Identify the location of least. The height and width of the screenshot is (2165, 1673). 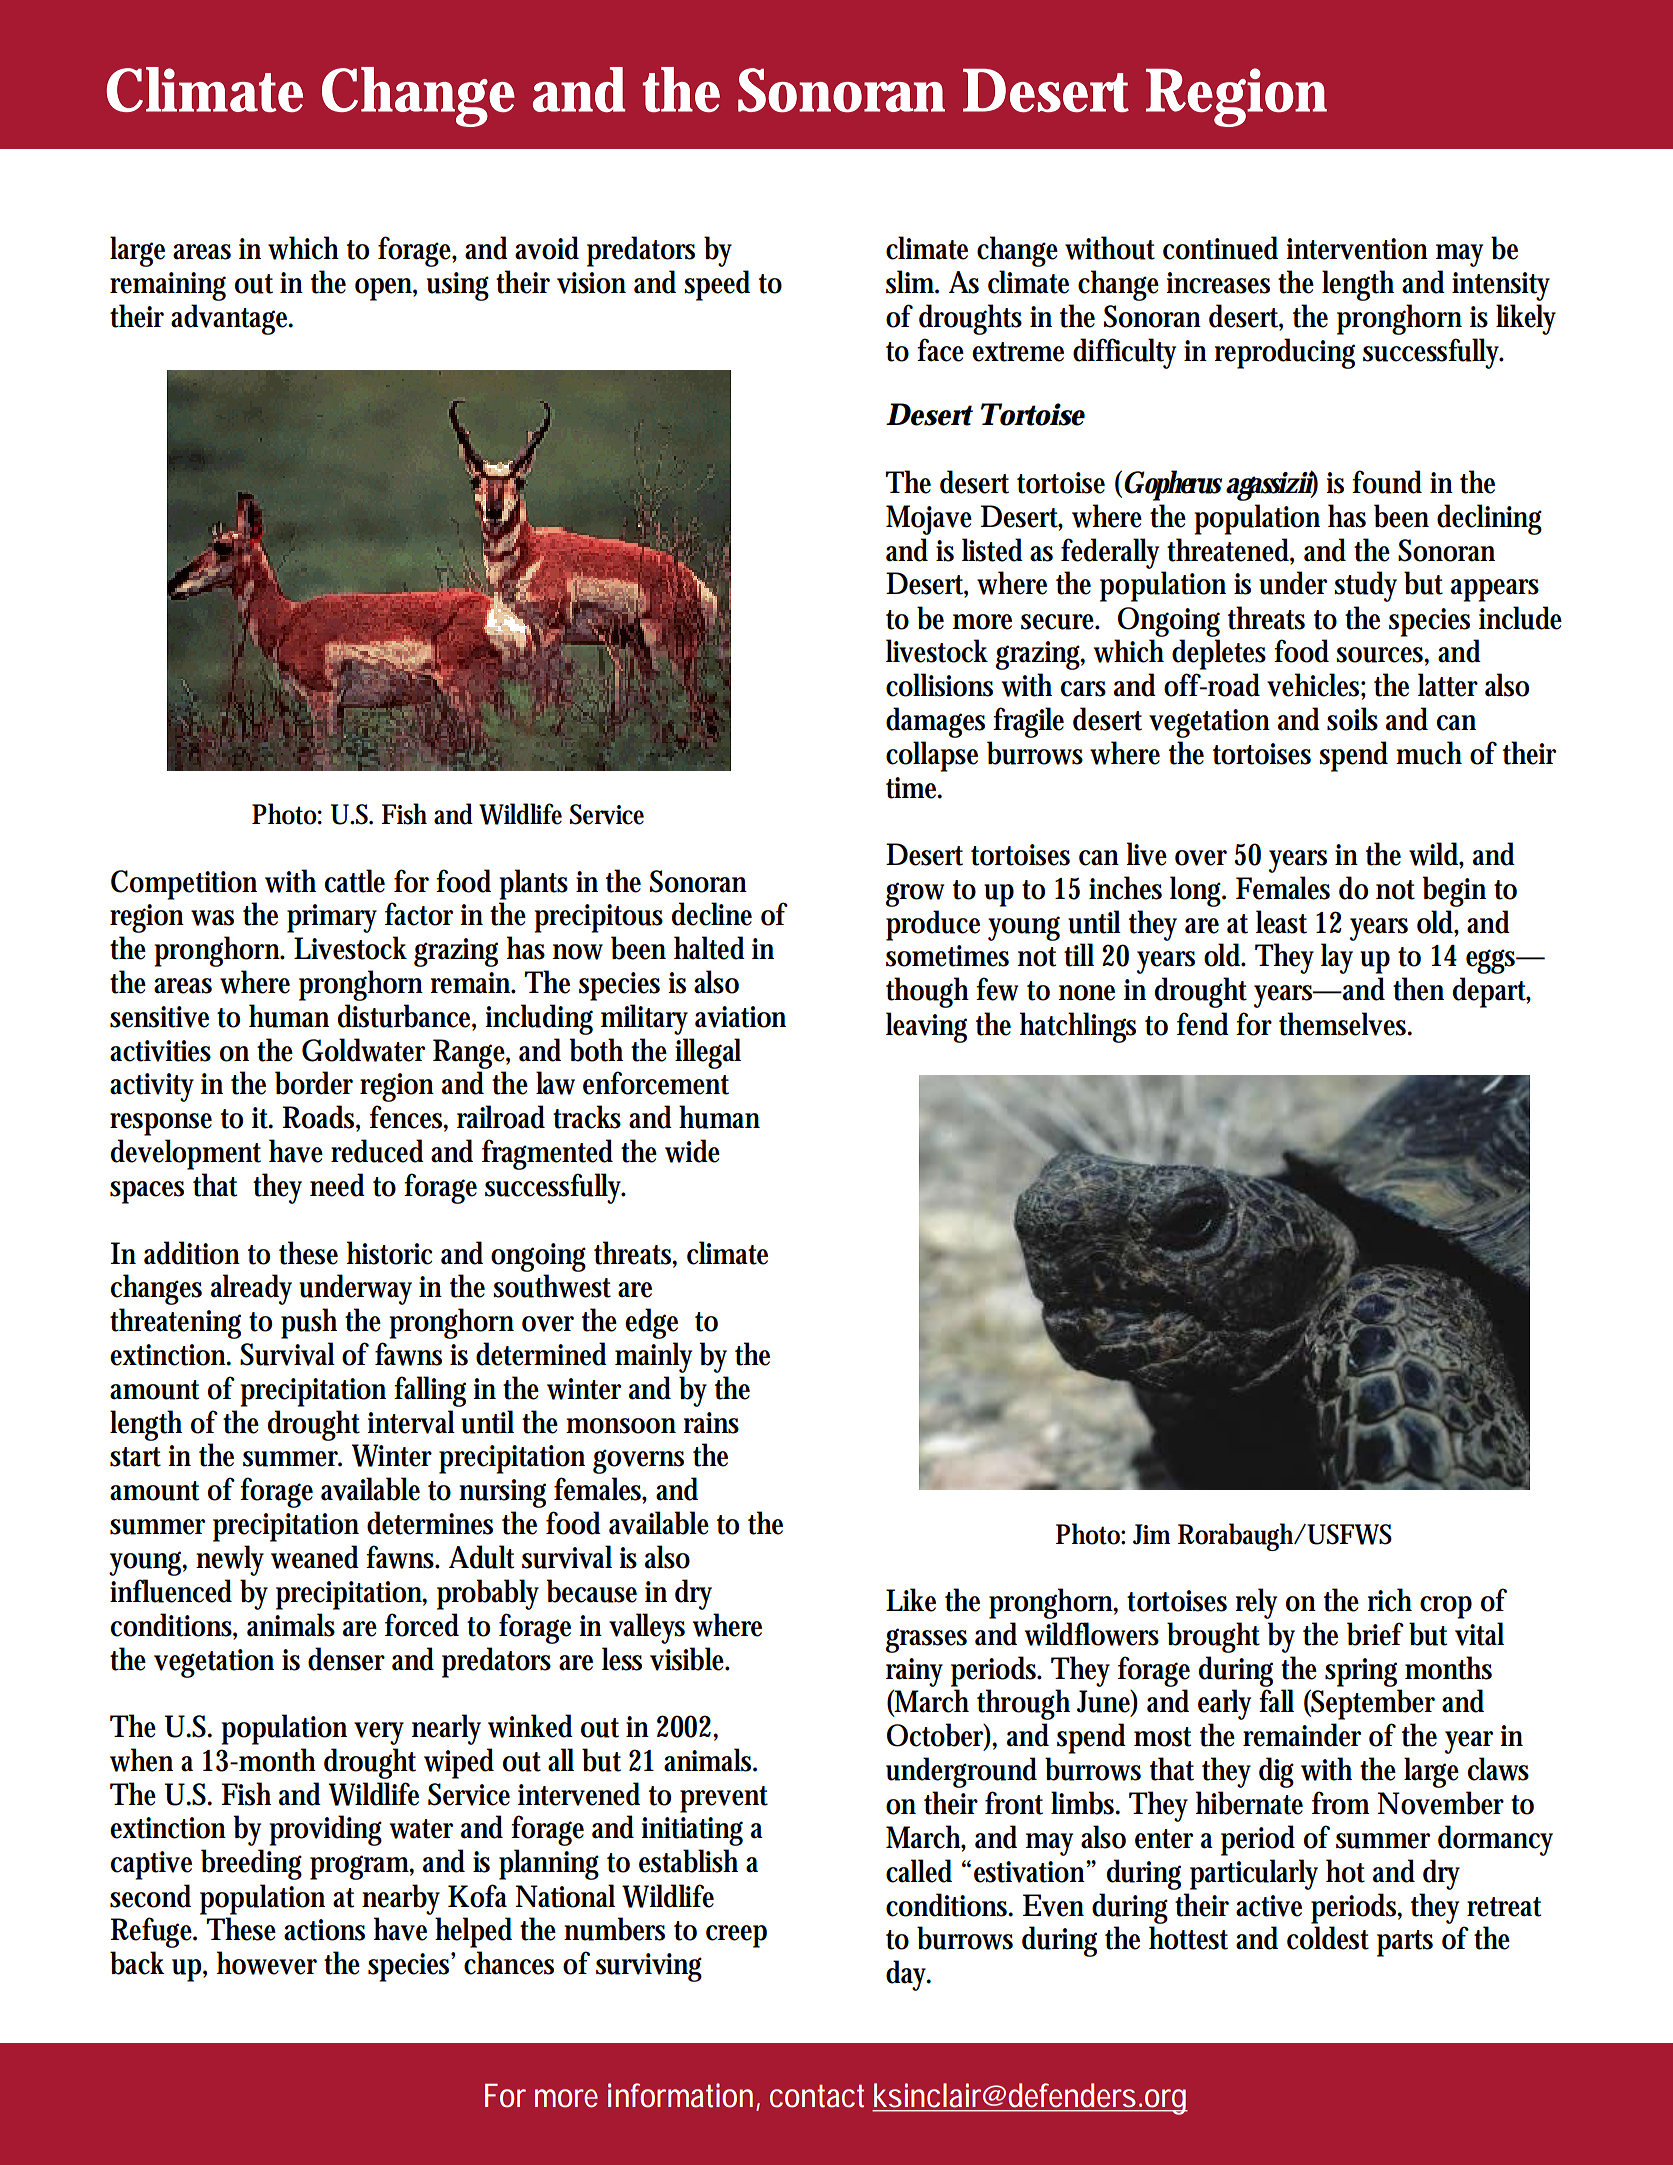
(1281, 922).
